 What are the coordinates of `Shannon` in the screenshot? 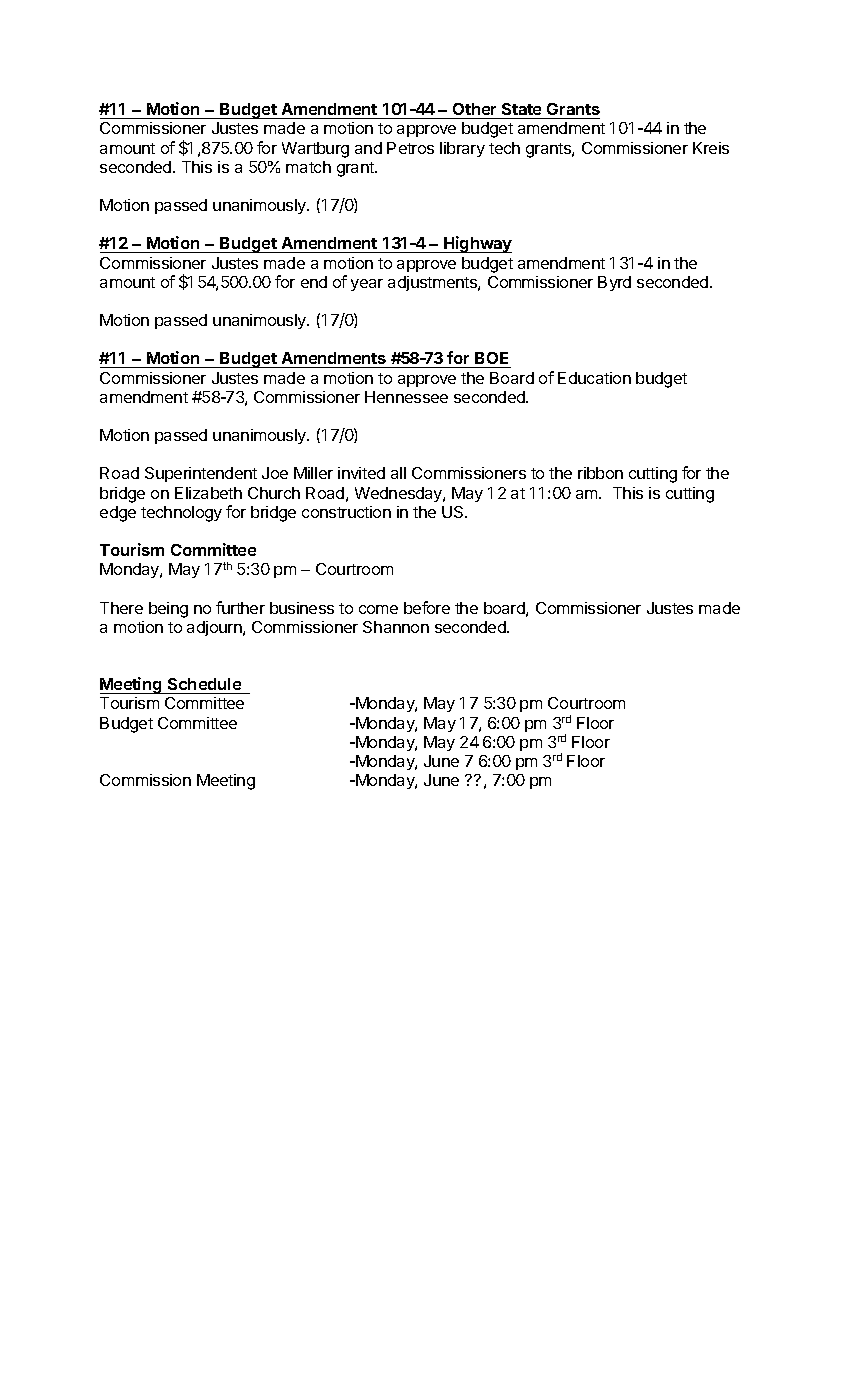 It's located at (396, 627).
